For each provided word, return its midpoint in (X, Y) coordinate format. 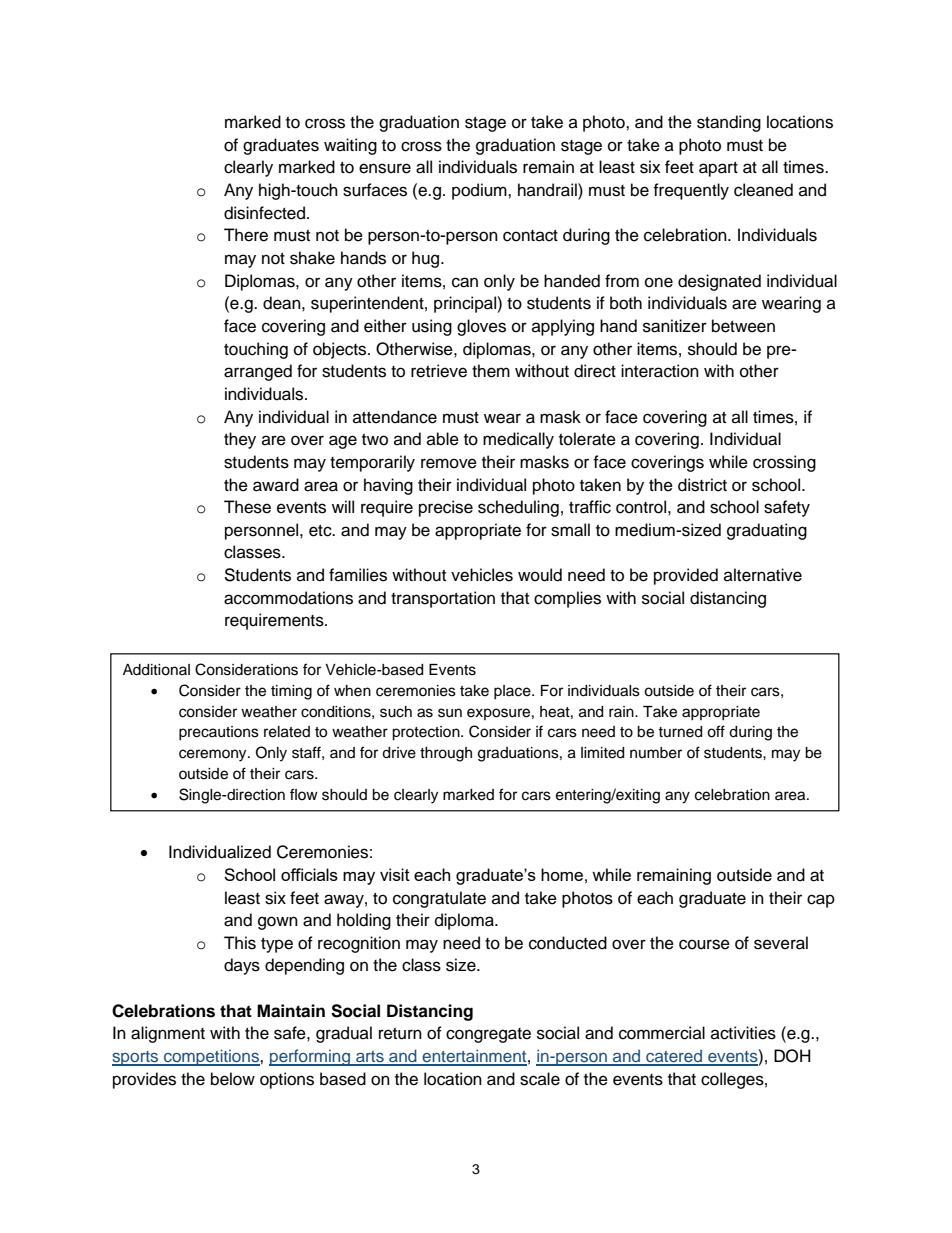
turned (680, 732)
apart (718, 169)
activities (743, 1033)
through (446, 754)
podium (480, 191)
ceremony (214, 755)
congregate (488, 1035)
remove (449, 463)
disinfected (266, 213)
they (240, 440)
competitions (211, 1057)
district (702, 485)
